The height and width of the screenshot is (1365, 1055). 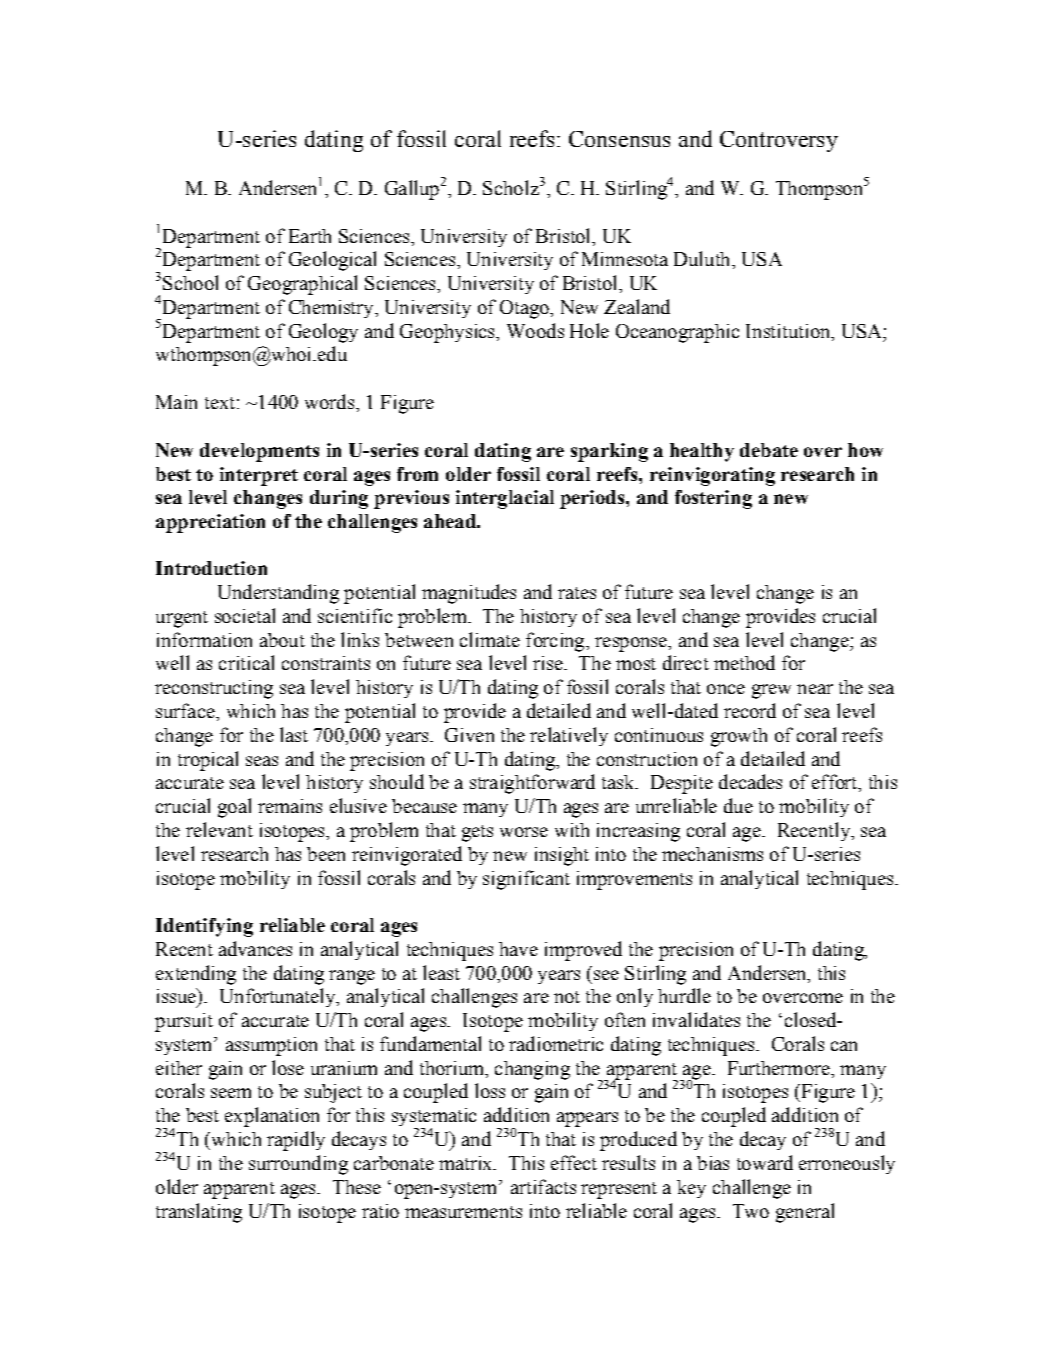 What do you see at coordinates (532, 784) in the screenshot?
I see `straightforward` at bounding box center [532, 784].
